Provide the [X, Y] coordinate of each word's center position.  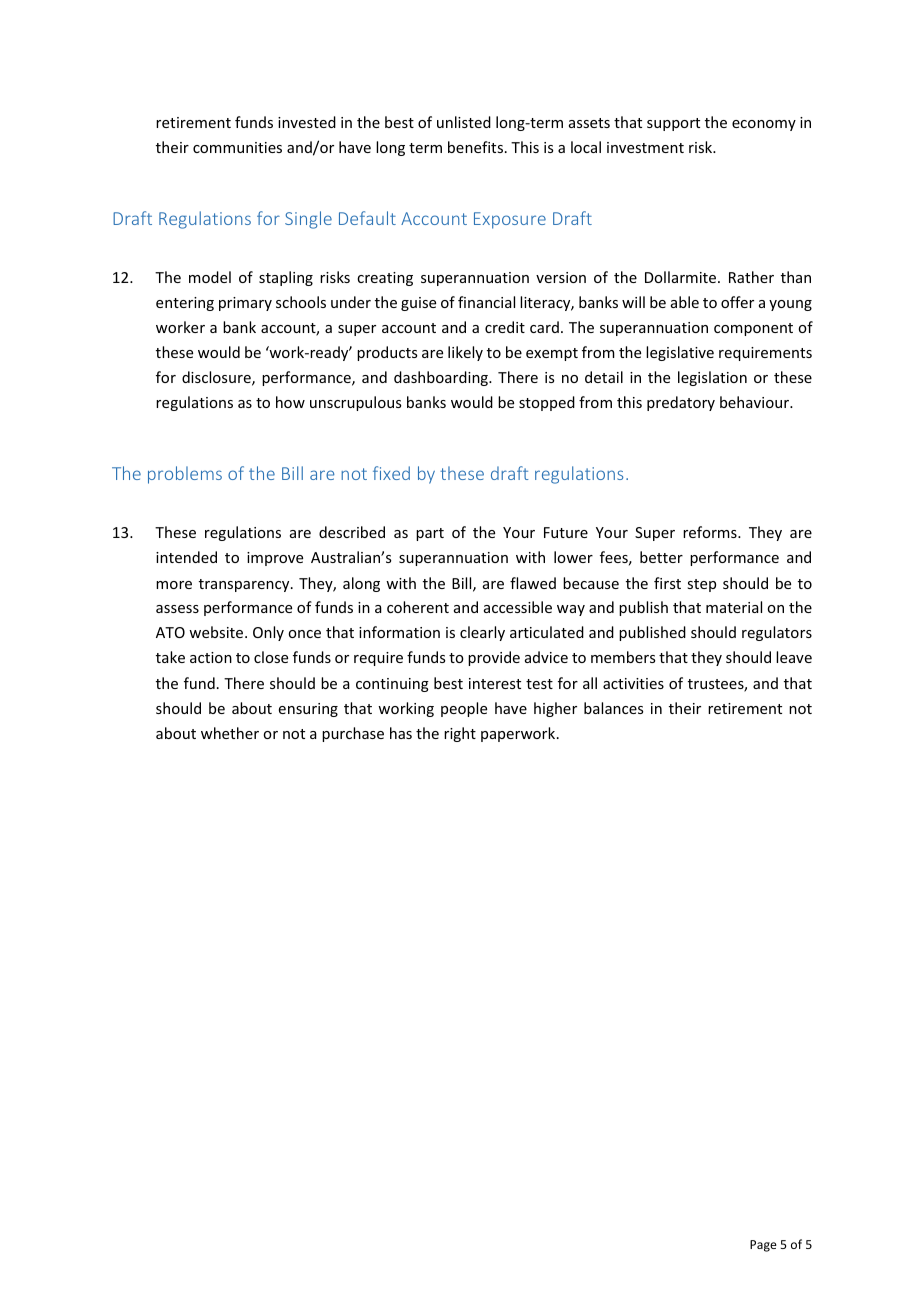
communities [237, 147]
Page [763, 1246]
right [460, 734]
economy [764, 125]
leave [794, 657]
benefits [477, 147]
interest [495, 683]
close [271, 657]
